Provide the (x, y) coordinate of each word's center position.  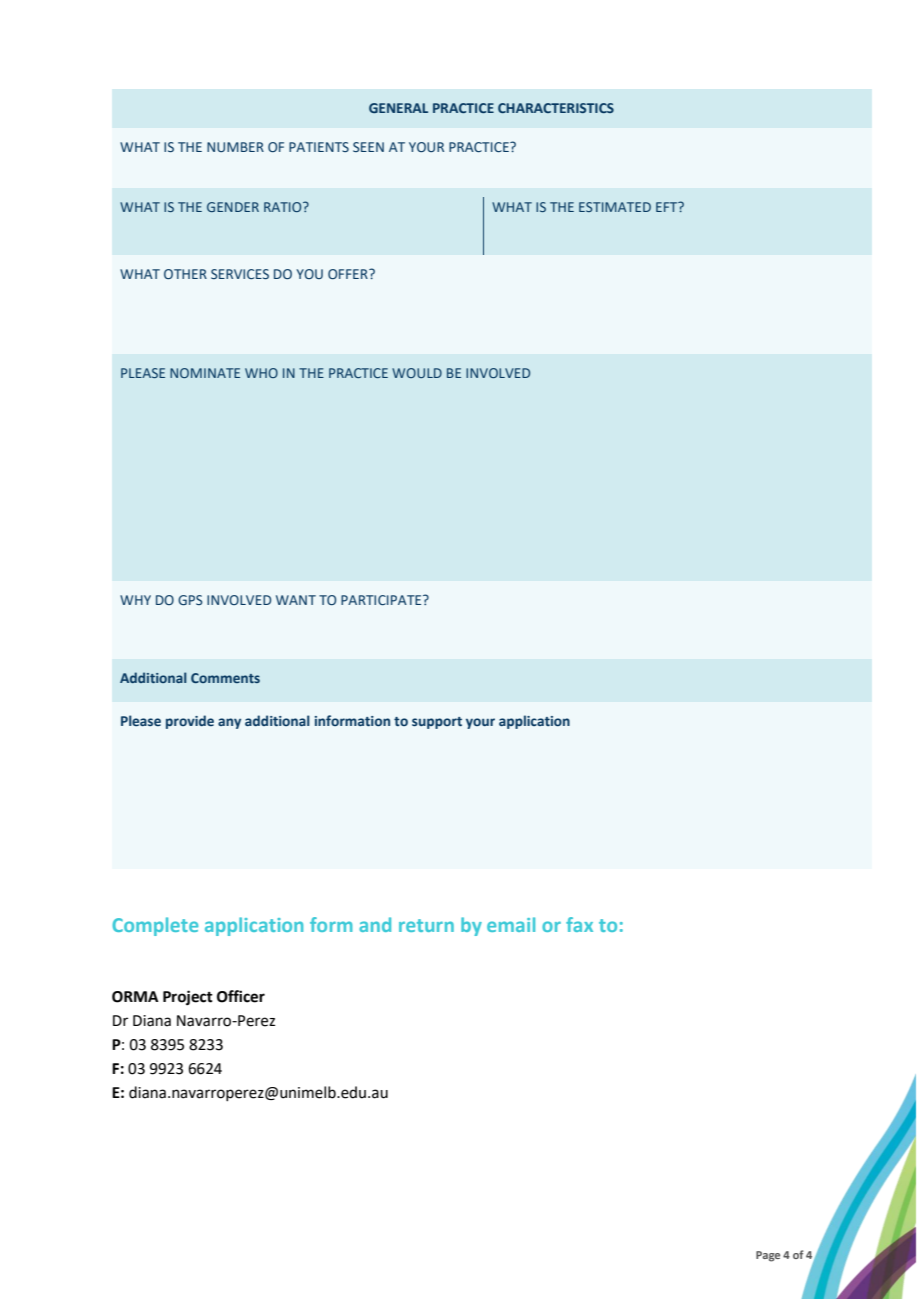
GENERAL (398, 108)
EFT (668, 207)
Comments (225, 678)
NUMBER (235, 147)
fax (579, 924)
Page (768, 1256)
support (437, 723)
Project (188, 998)
